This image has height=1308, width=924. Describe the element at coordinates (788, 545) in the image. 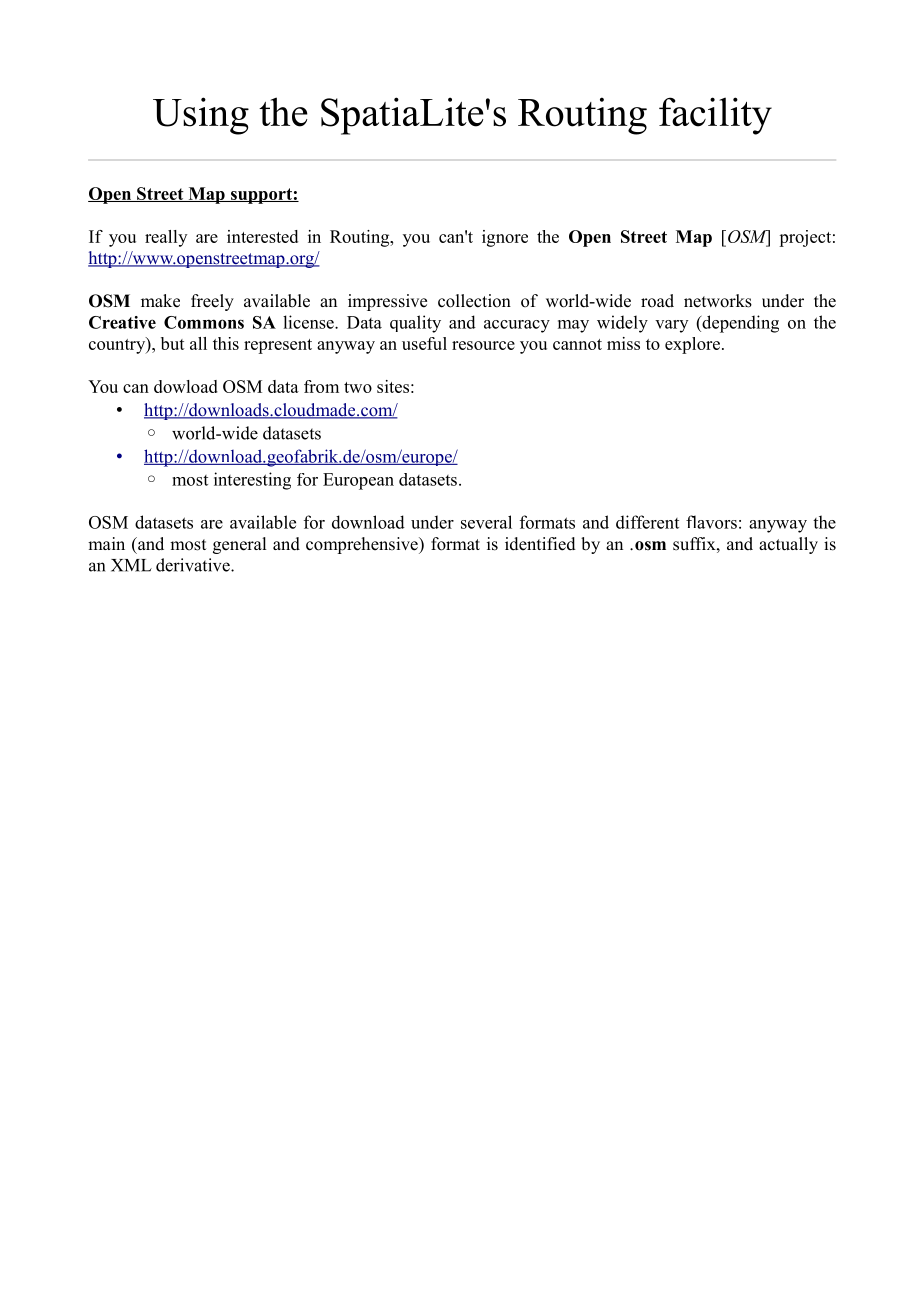

I see `actually` at that location.
